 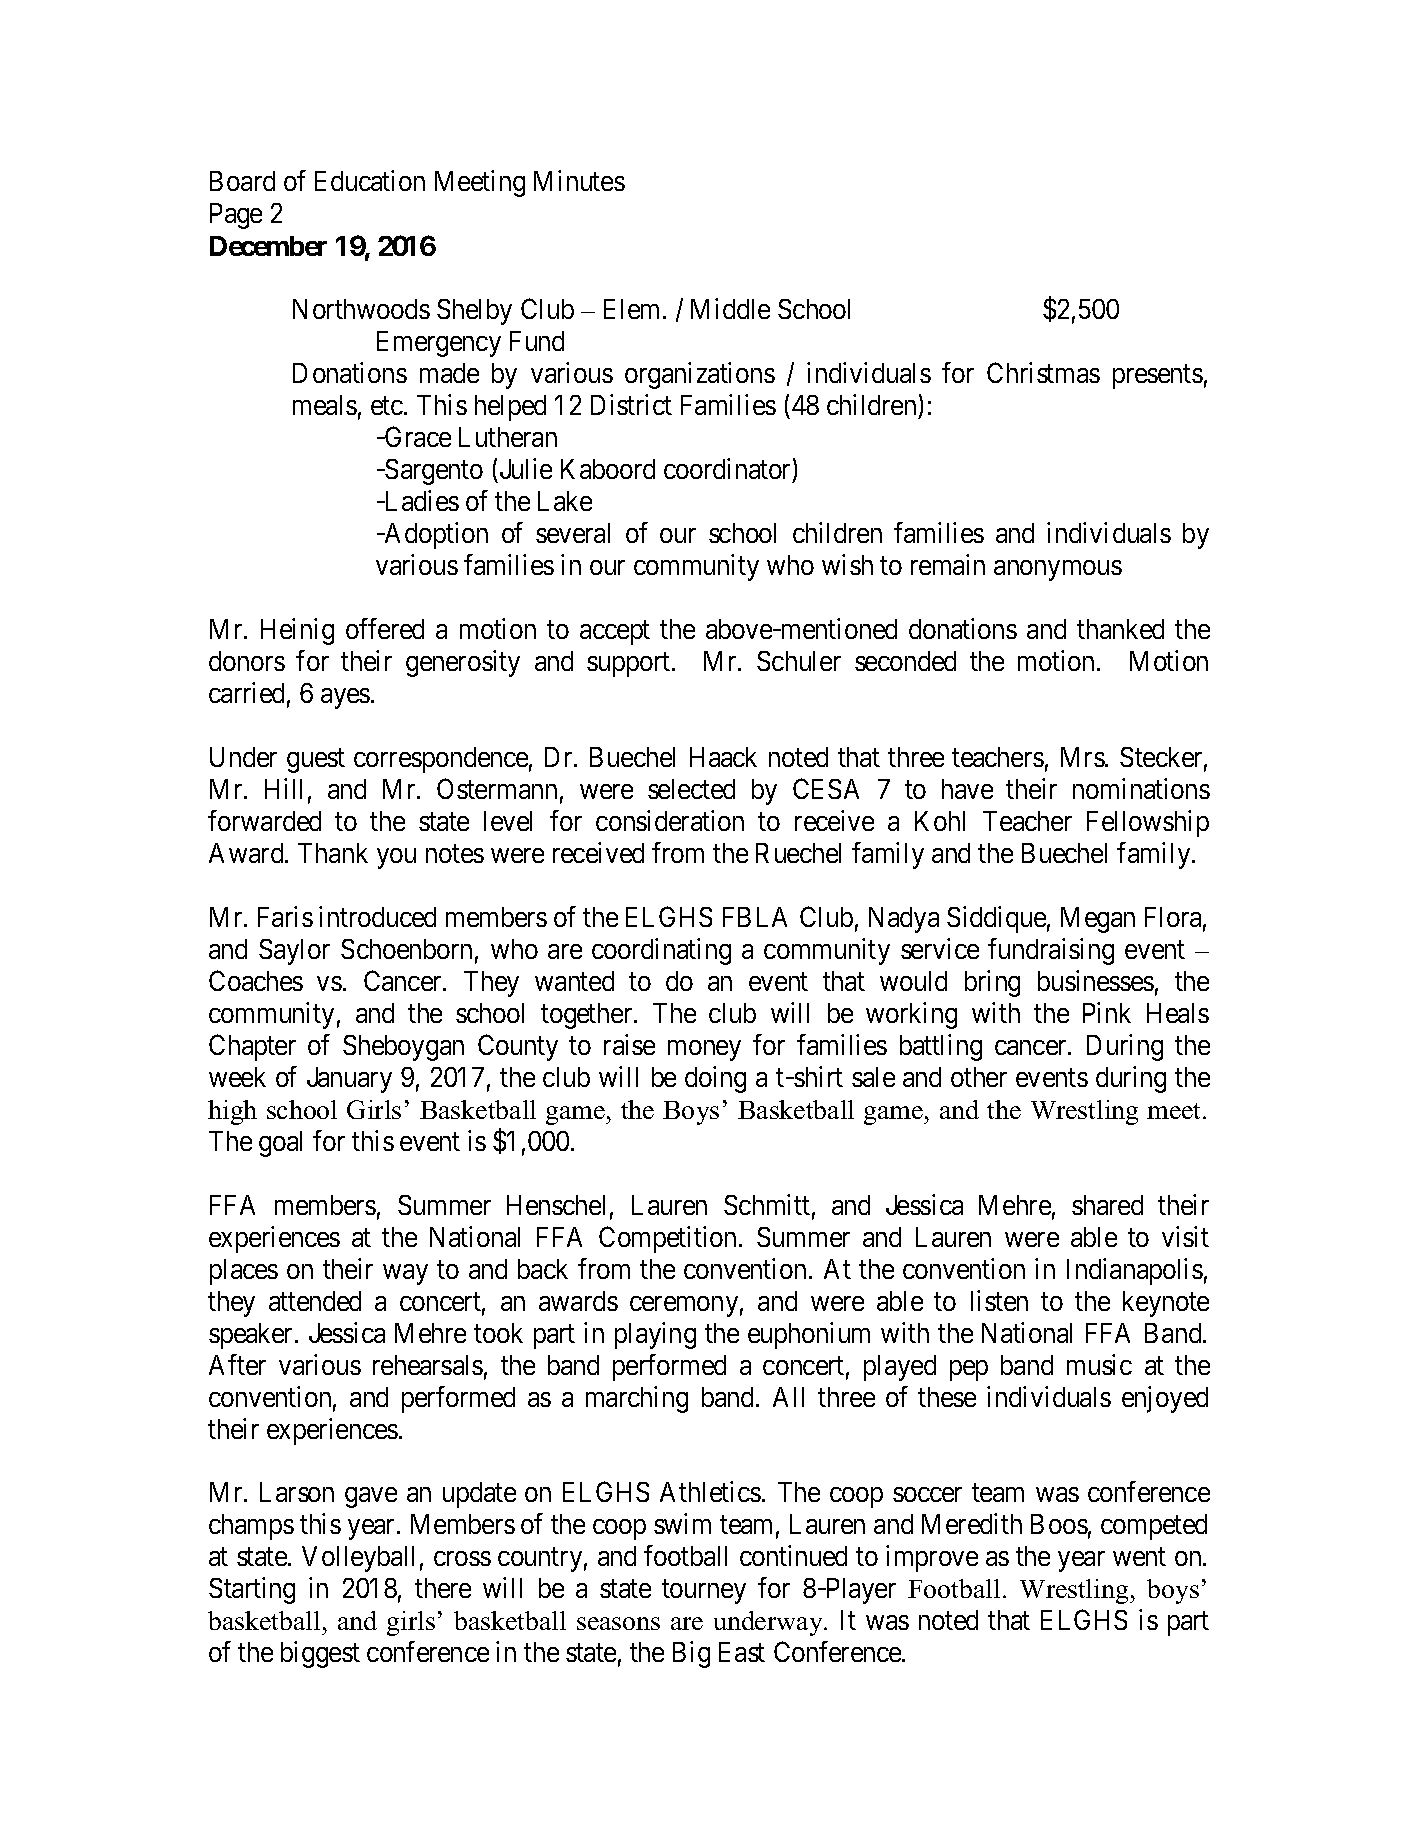 I want to click on introduced, so click(x=377, y=916).
